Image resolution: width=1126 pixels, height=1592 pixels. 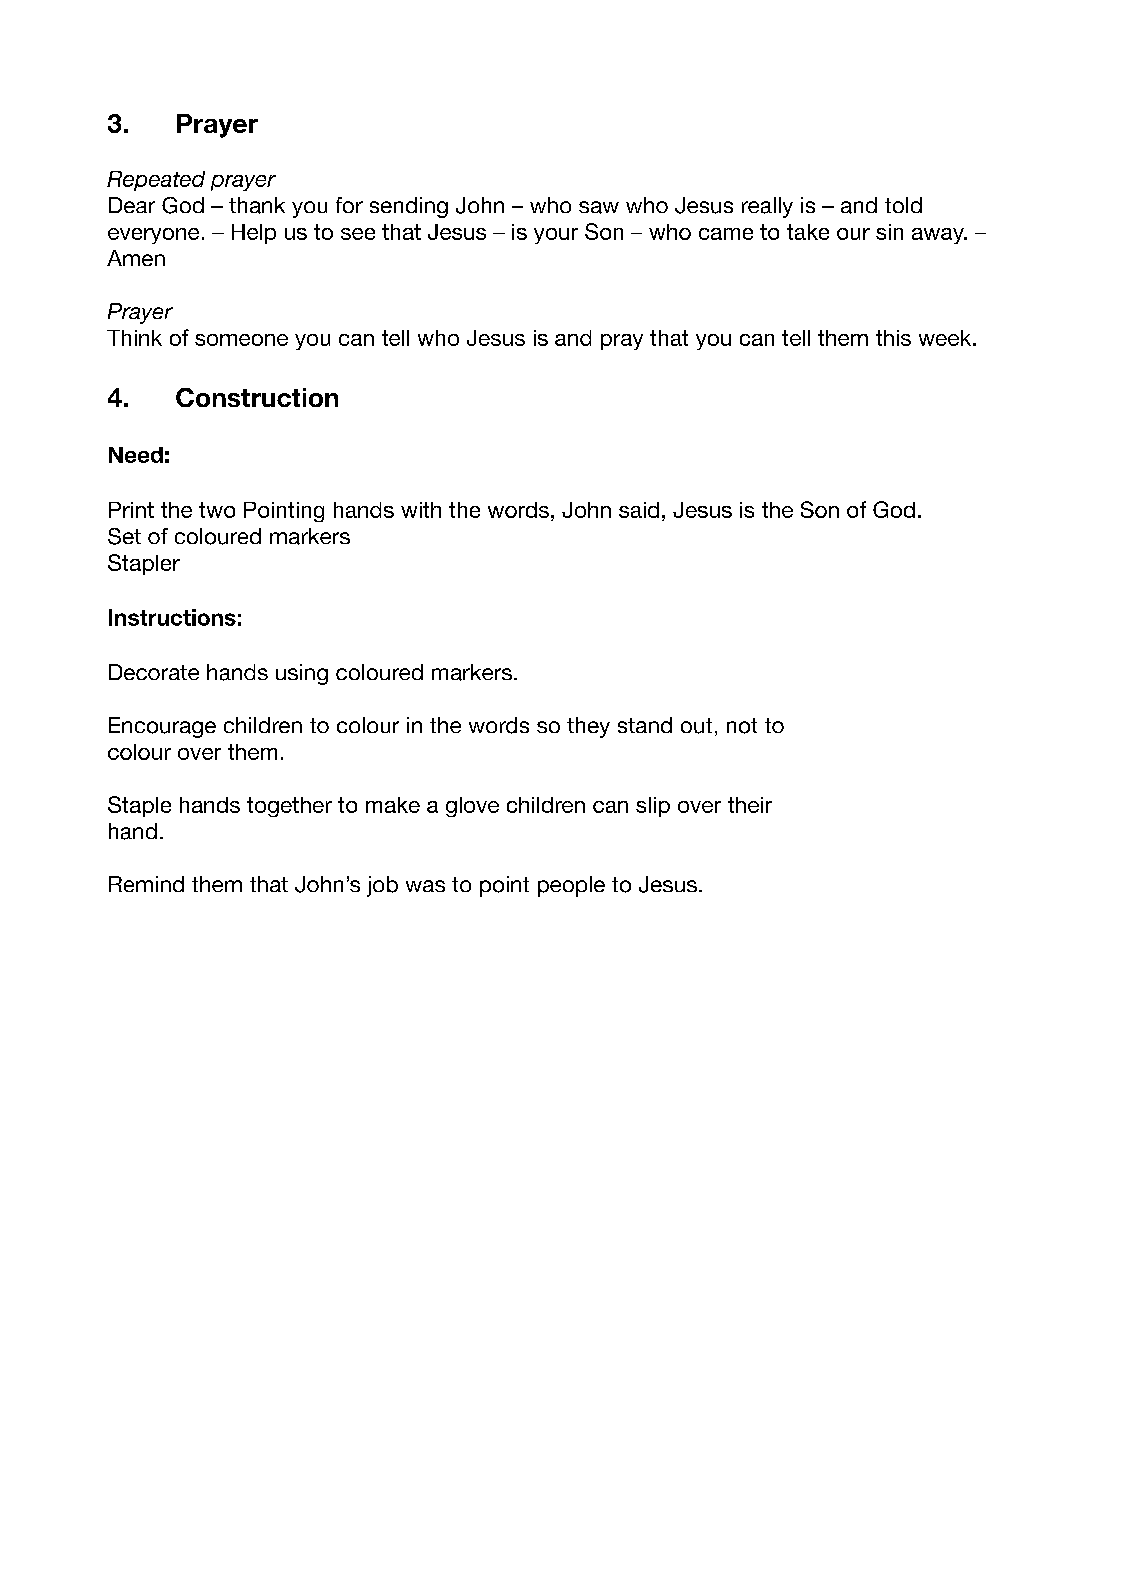 What do you see at coordinates (893, 338) in the page?
I see `this` at bounding box center [893, 338].
